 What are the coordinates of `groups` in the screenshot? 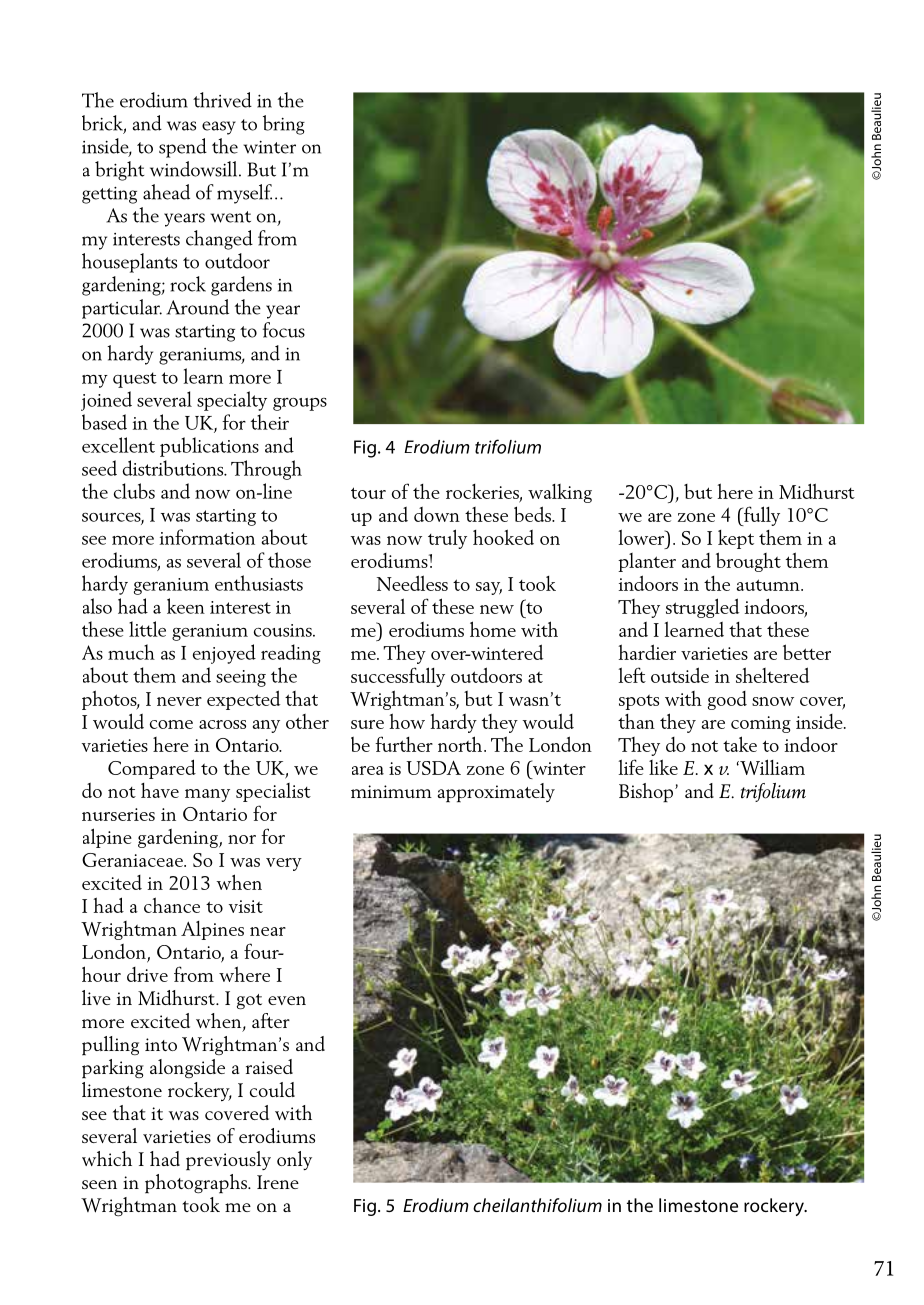 It's located at (300, 404).
